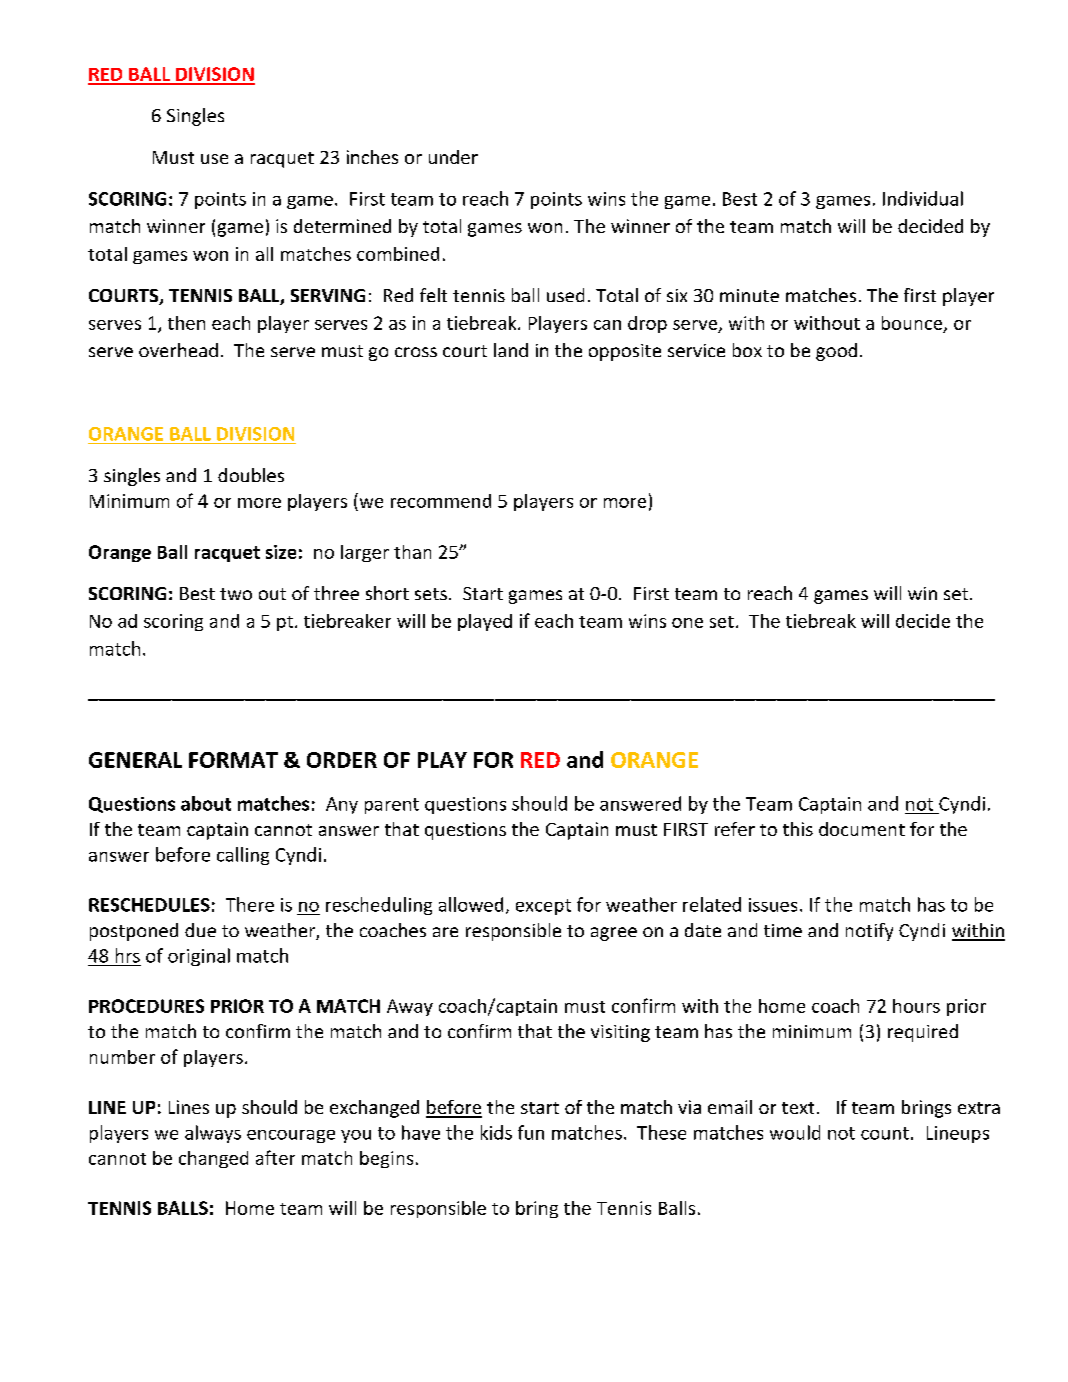 Image resolution: width=1068 pixels, height=1382 pixels. I want to click on under, so click(453, 157).
